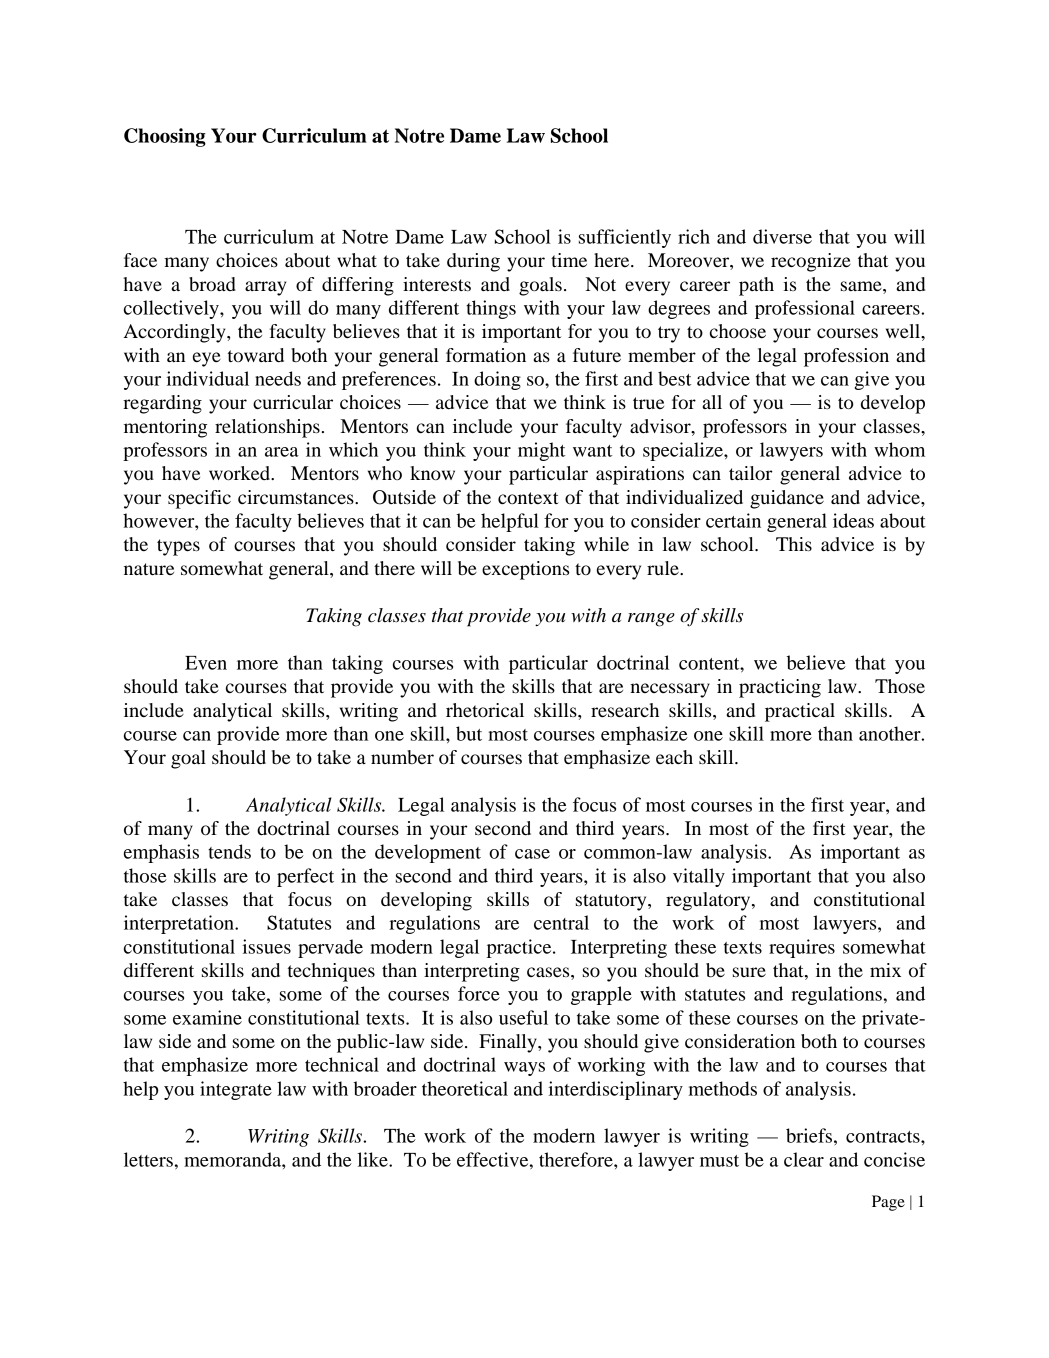 This screenshot has width=1049, height=1358. Describe the element at coordinates (780, 688) in the screenshot. I see `practicing` at that location.
